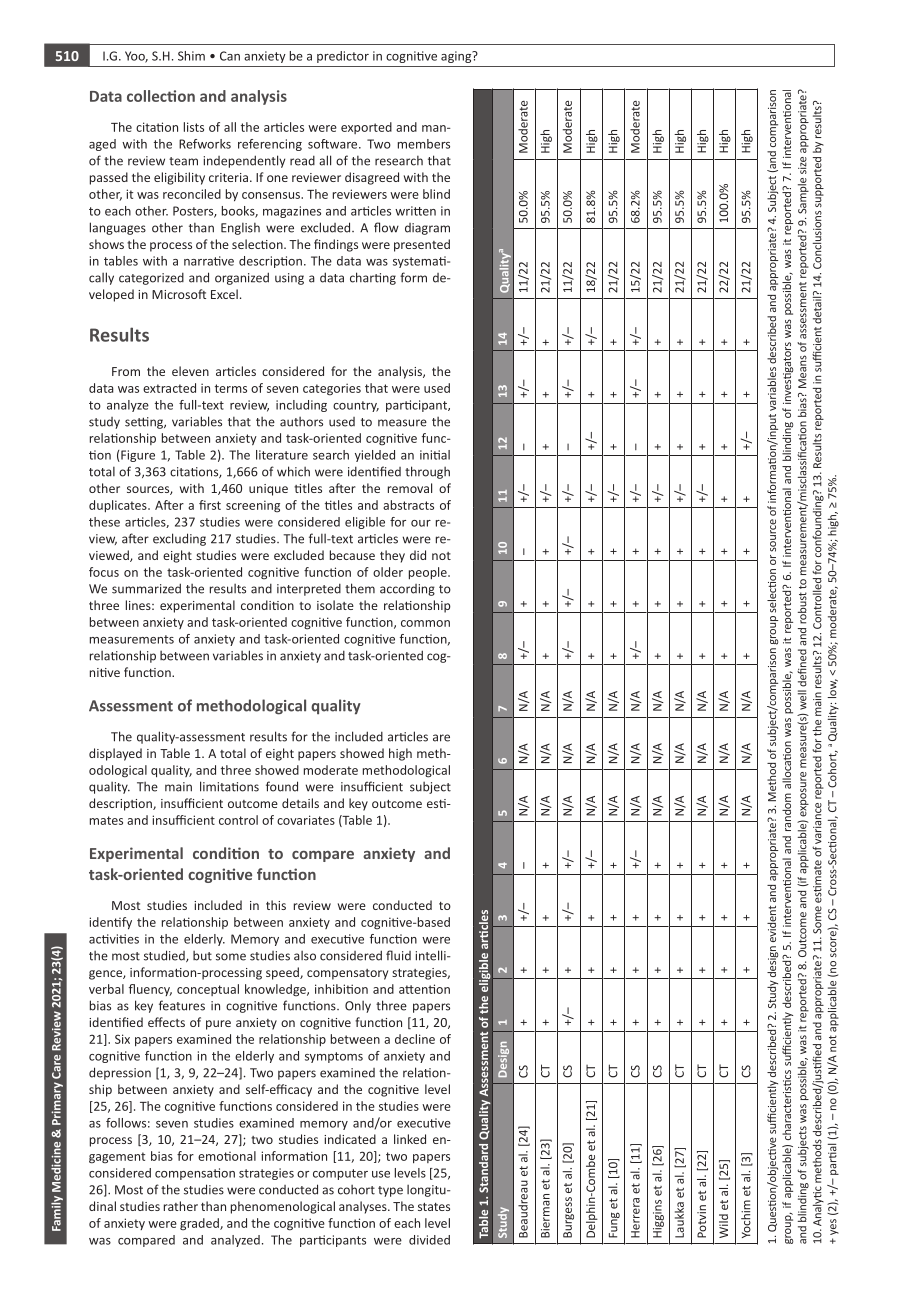 The image size is (924, 1311). What do you see at coordinates (422, 245) in the screenshot?
I see `presented` at bounding box center [422, 245].
